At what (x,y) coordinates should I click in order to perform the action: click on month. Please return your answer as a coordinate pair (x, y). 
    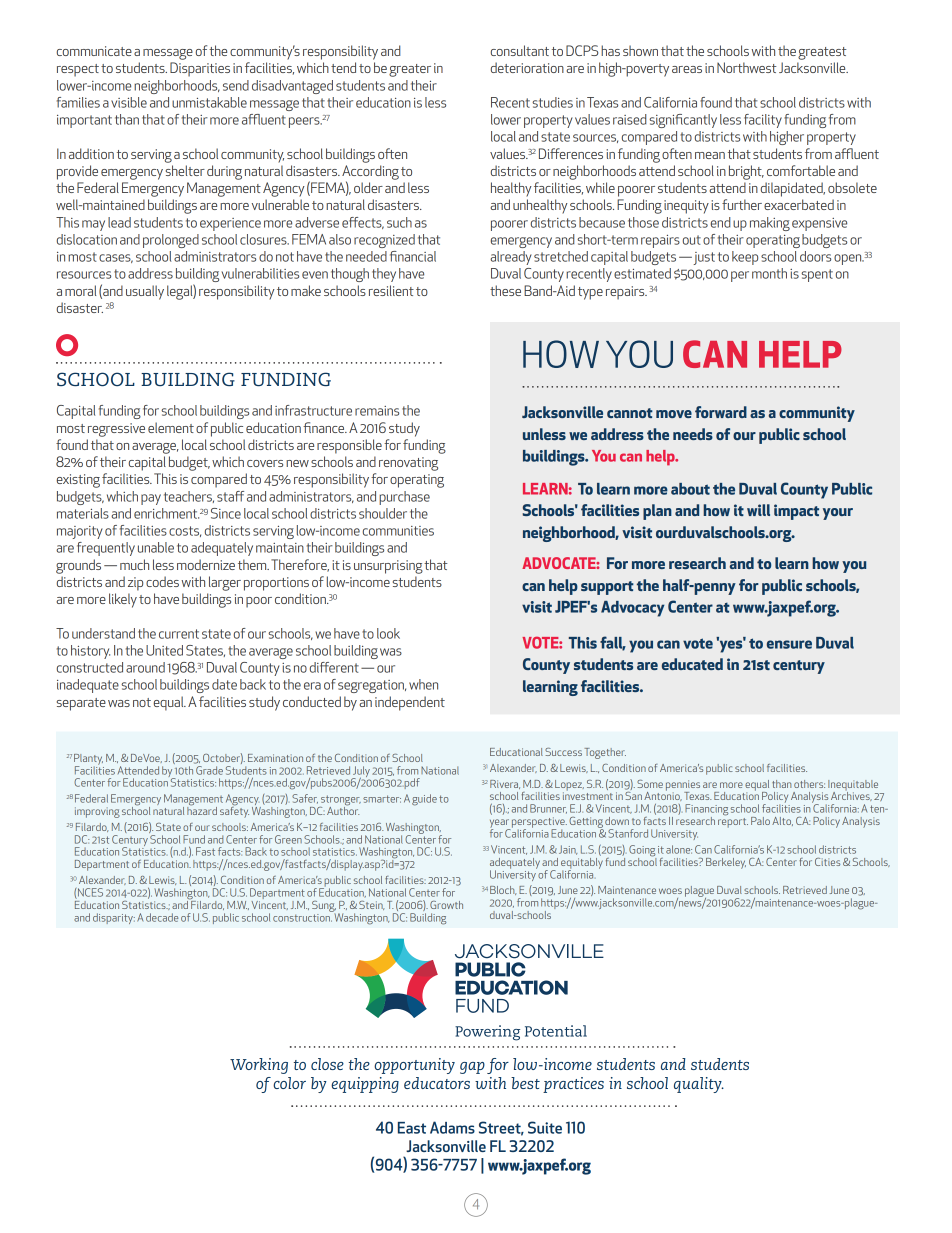
    Looking at the image, I should click on (769, 273).
